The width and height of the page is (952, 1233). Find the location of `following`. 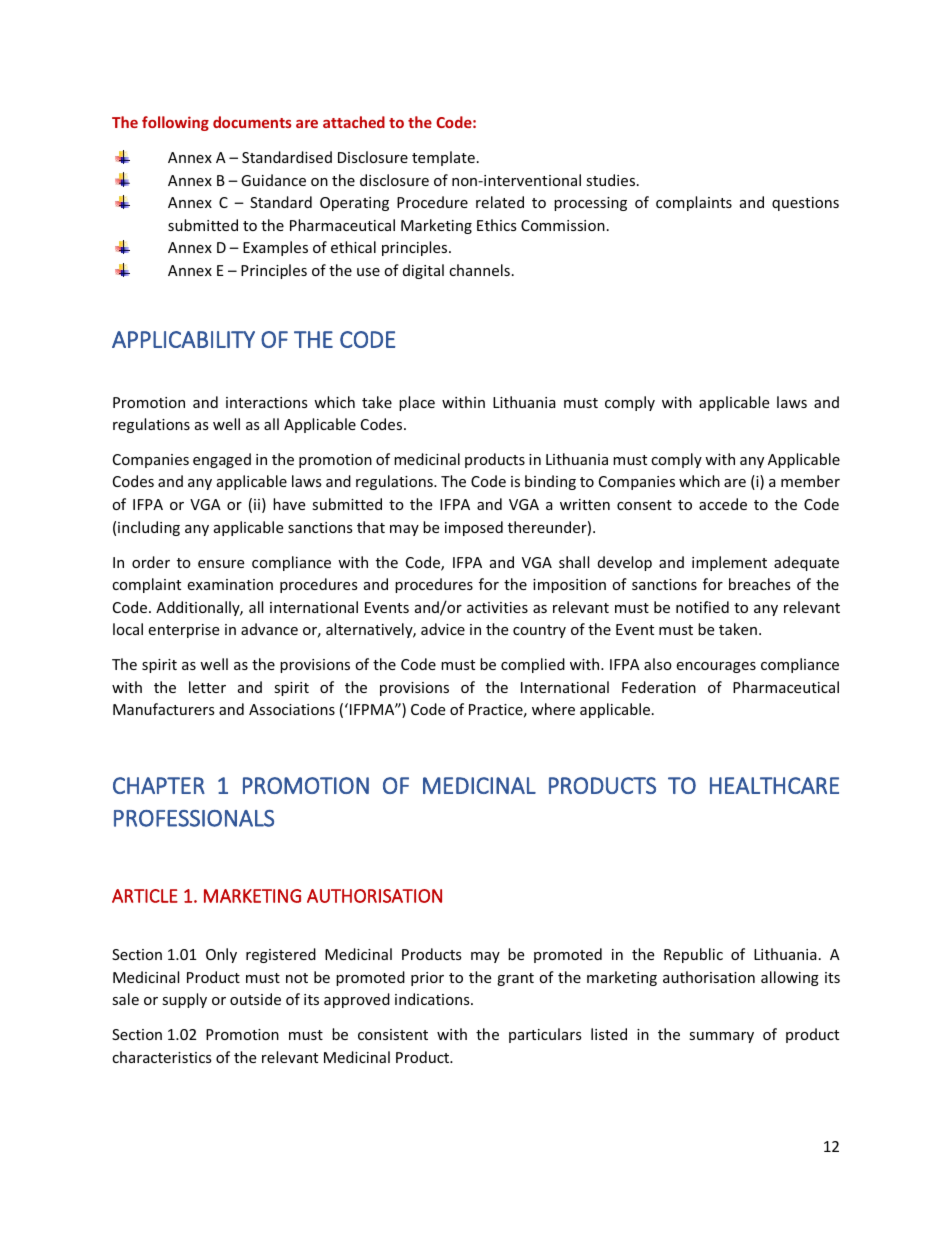

following is located at coordinates (175, 123).
